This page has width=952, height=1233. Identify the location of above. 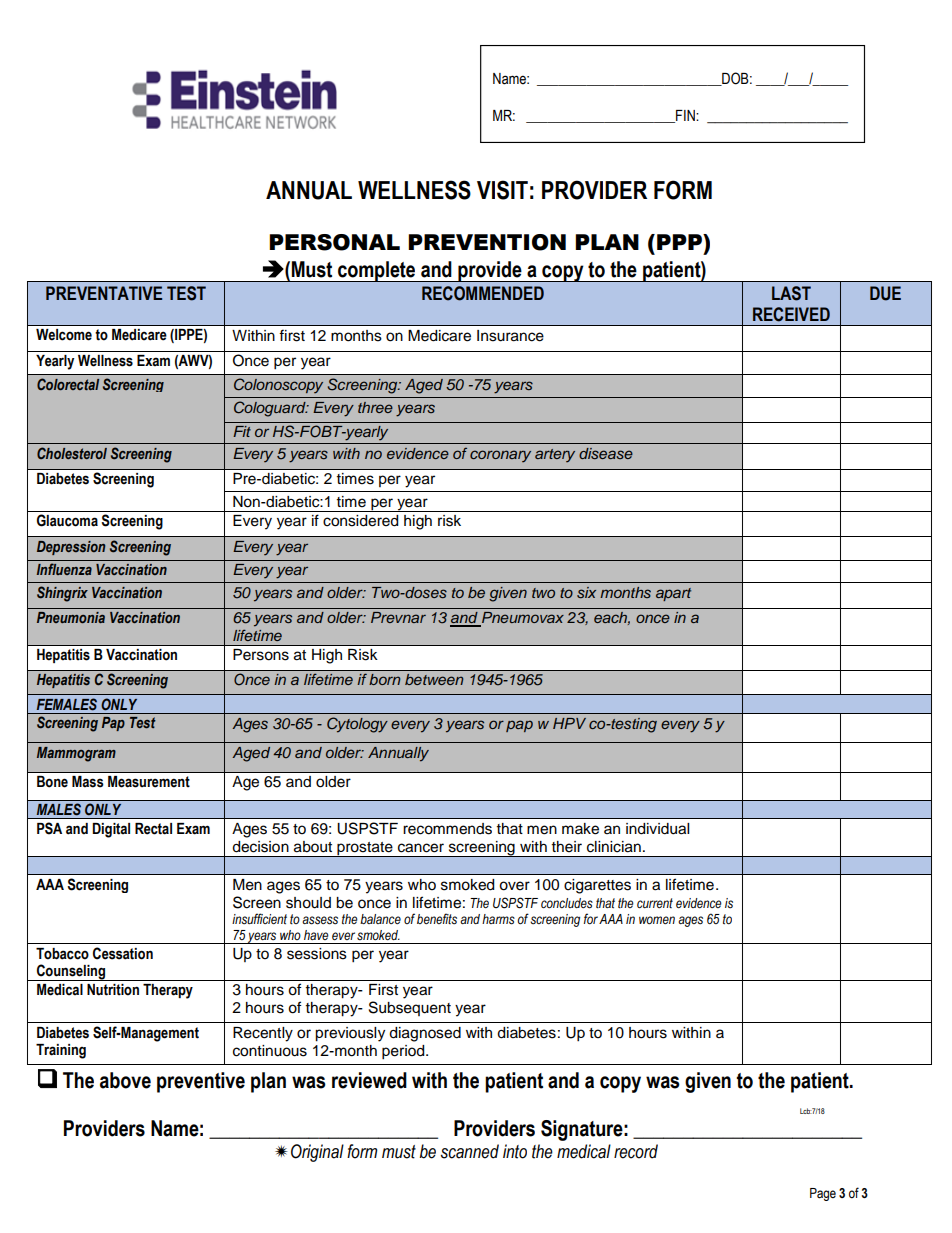
(125, 1080).
